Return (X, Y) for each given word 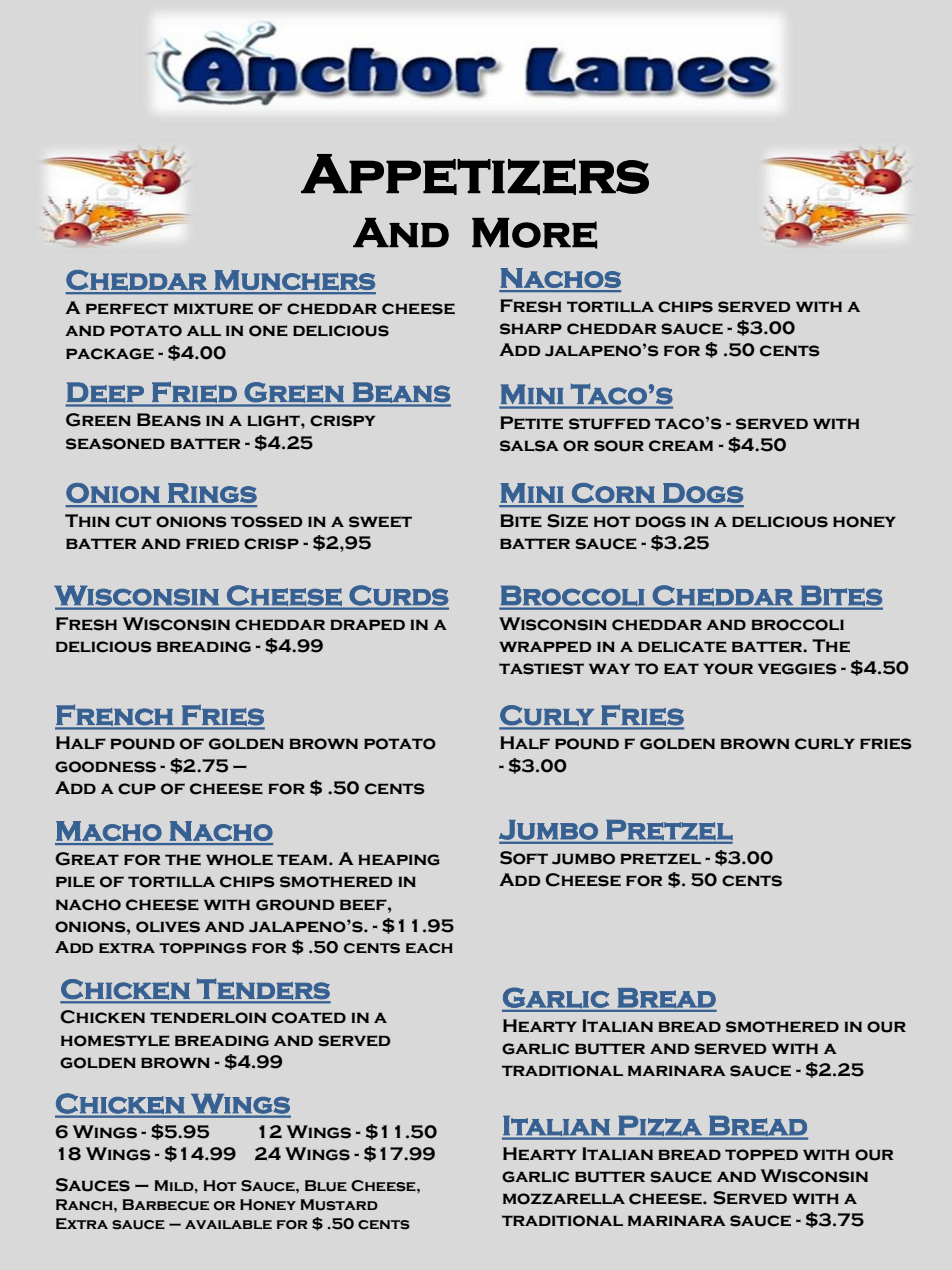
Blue (326, 1186)
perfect (127, 309)
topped (761, 1155)
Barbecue (166, 1205)
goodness (105, 767)
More (534, 233)
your (728, 669)
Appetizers (475, 174)
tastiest (541, 669)
